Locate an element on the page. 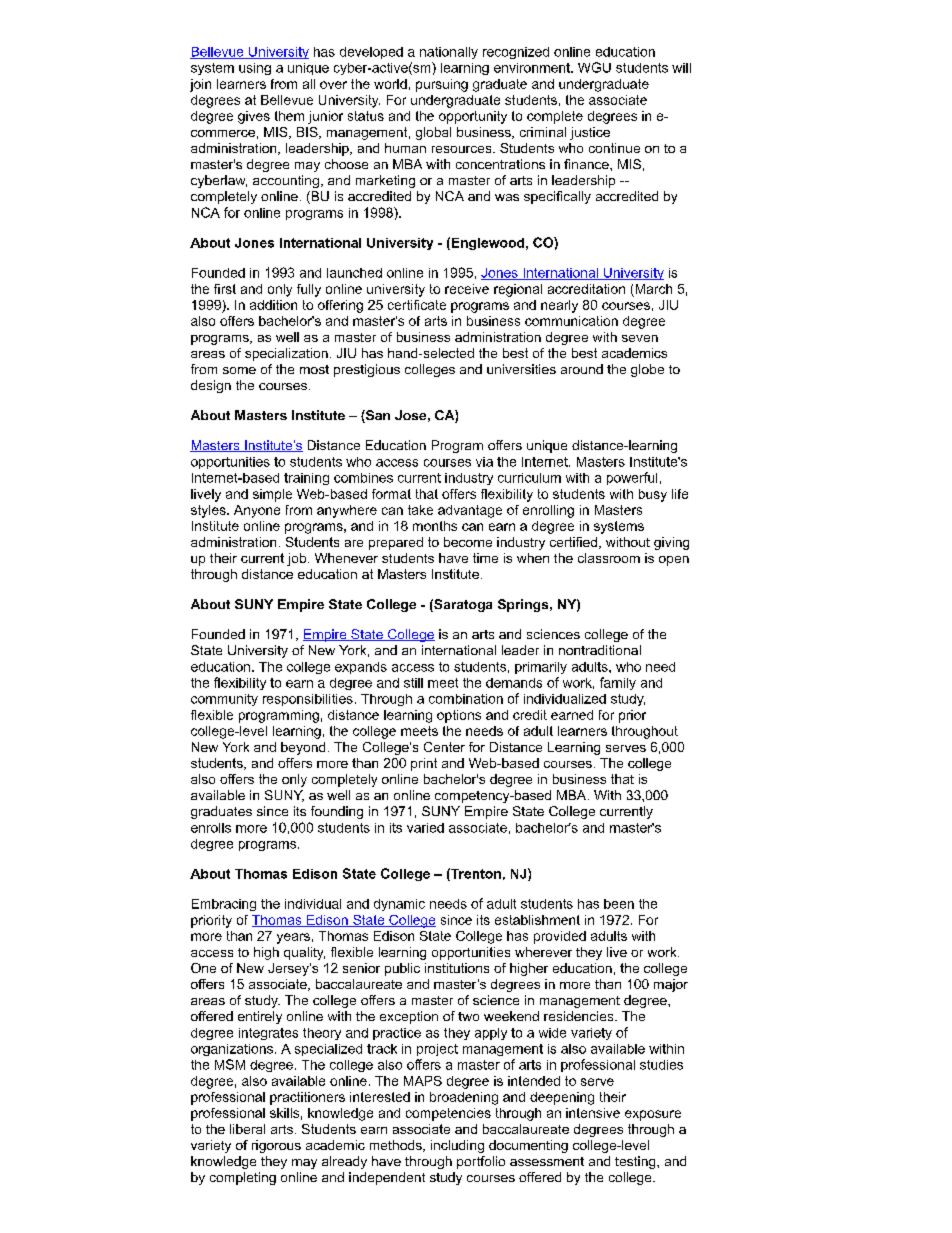 The height and width of the page is (1233, 952). justice is located at coordinates (590, 133).
